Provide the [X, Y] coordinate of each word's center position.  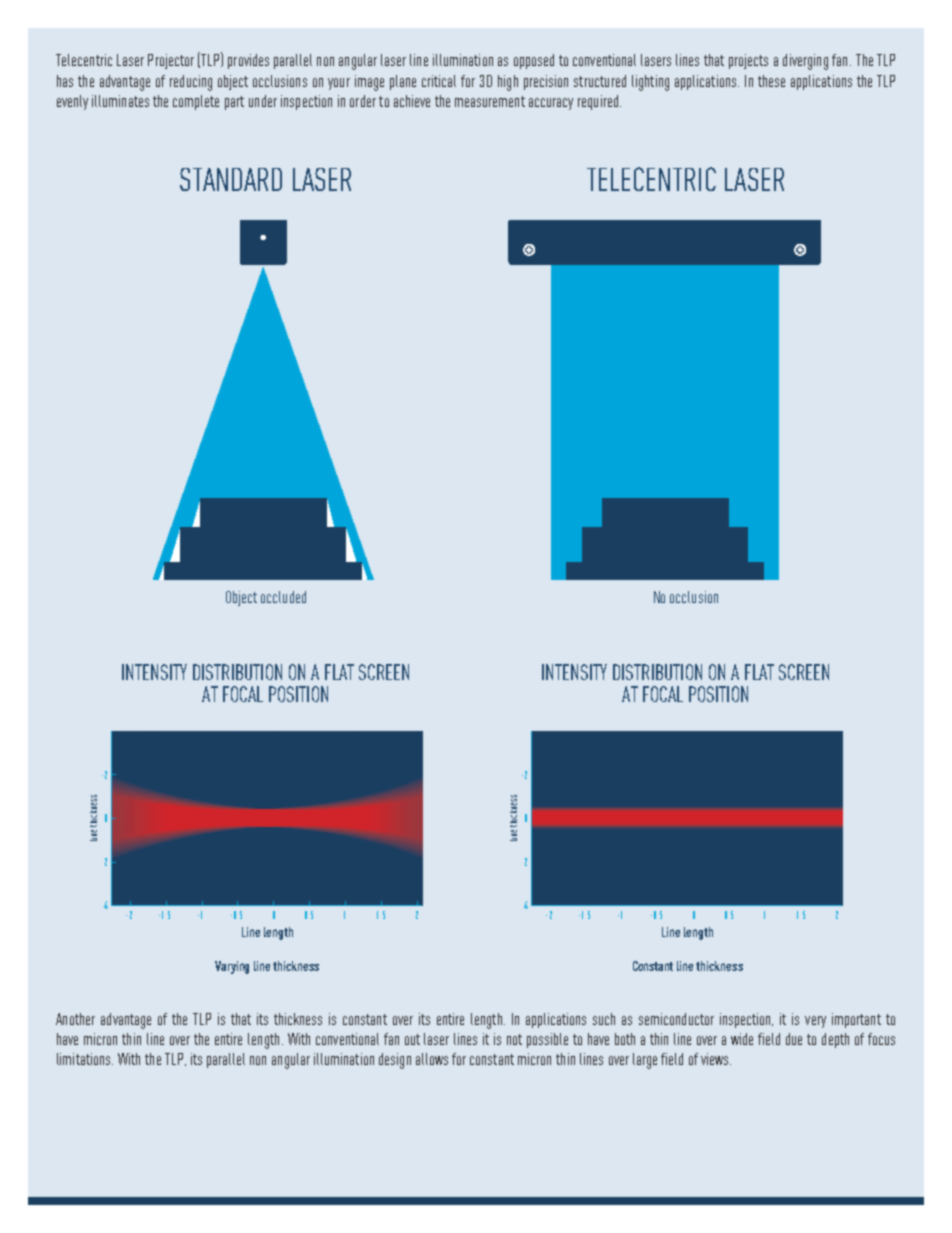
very [815, 1022]
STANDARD [231, 179]
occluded [283, 597]
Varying [232, 967]
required [599, 102]
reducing [191, 83]
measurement [490, 101]
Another [75, 1019]
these [771, 81]
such [604, 1019]
